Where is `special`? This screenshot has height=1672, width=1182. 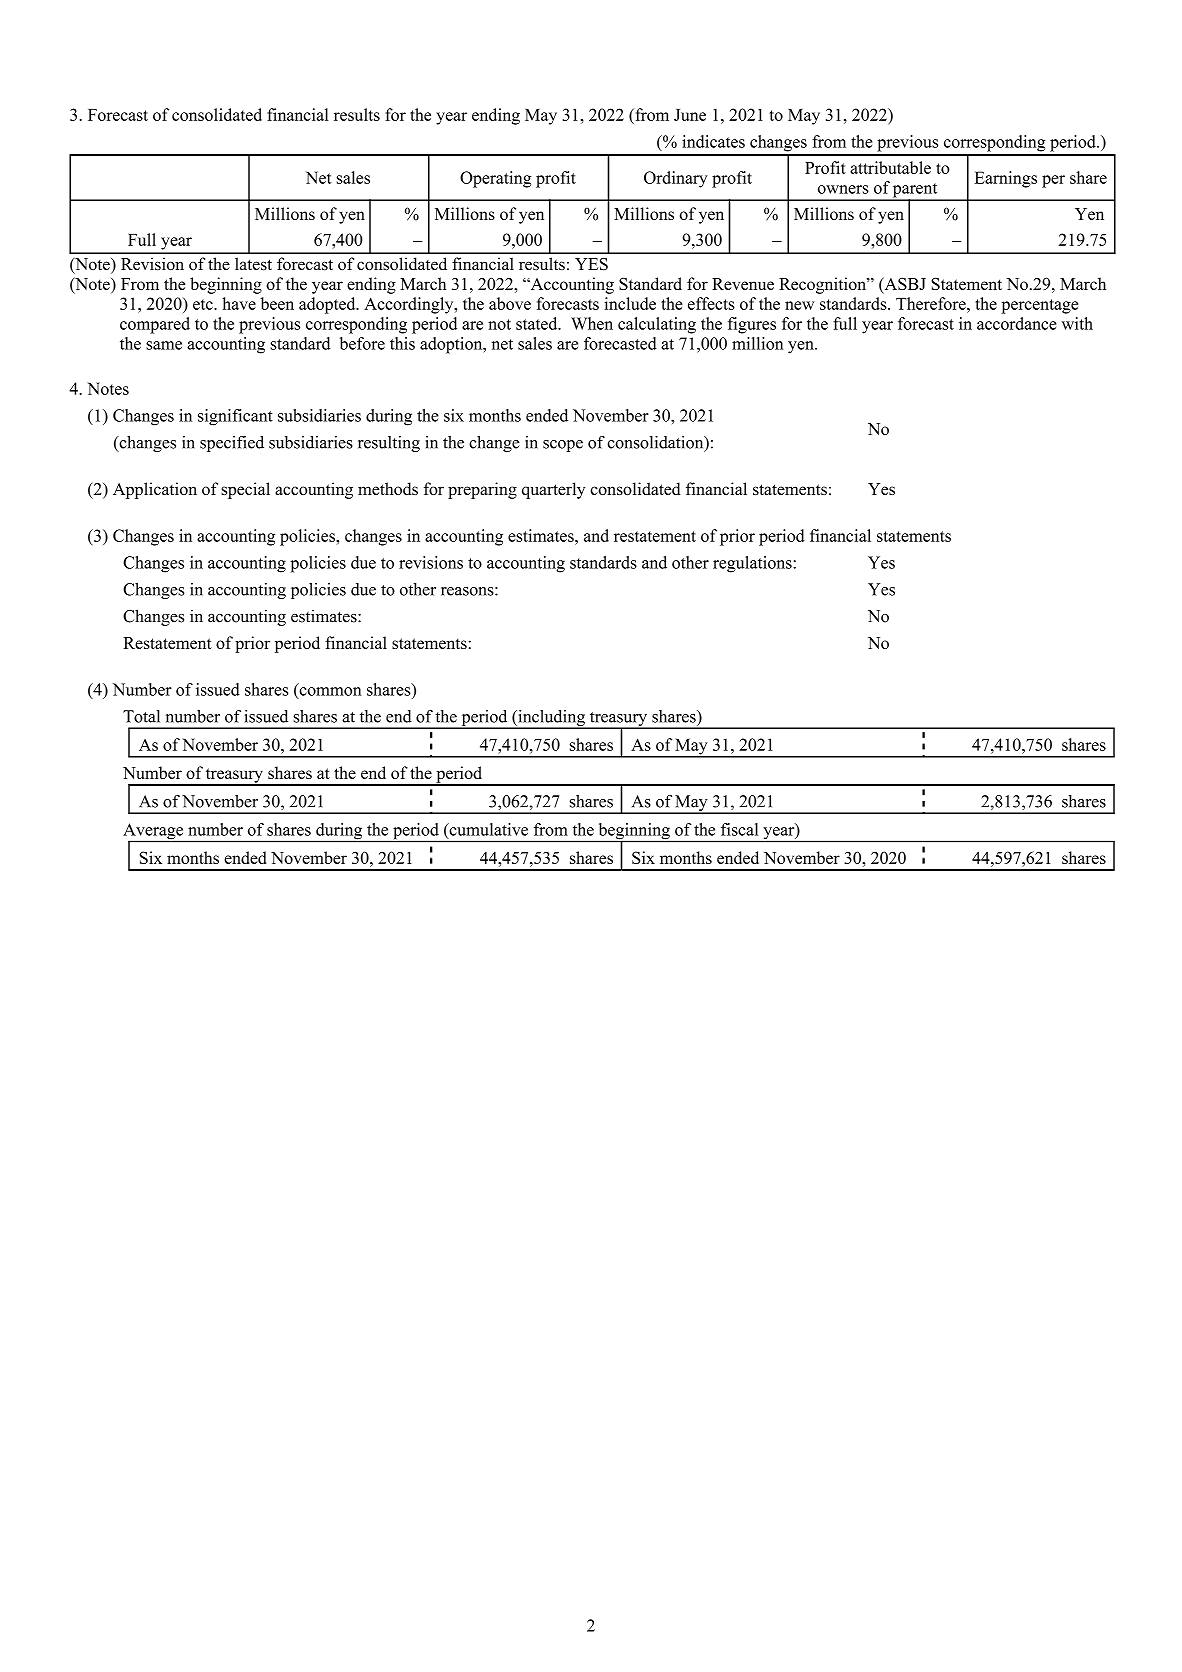
special is located at coordinates (245, 490).
